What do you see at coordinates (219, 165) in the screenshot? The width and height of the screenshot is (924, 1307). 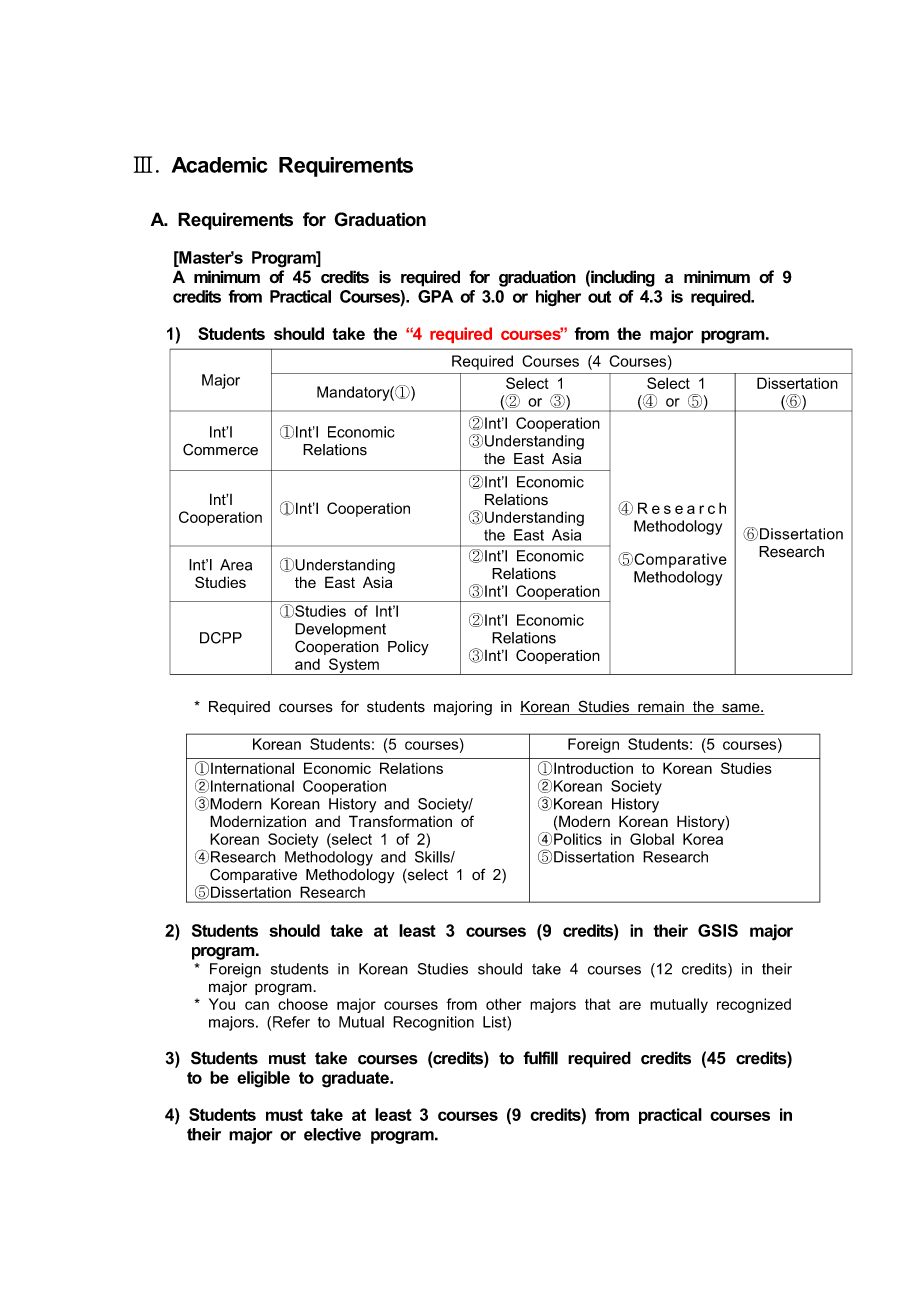 I see `Academic` at bounding box center [219, 165].
